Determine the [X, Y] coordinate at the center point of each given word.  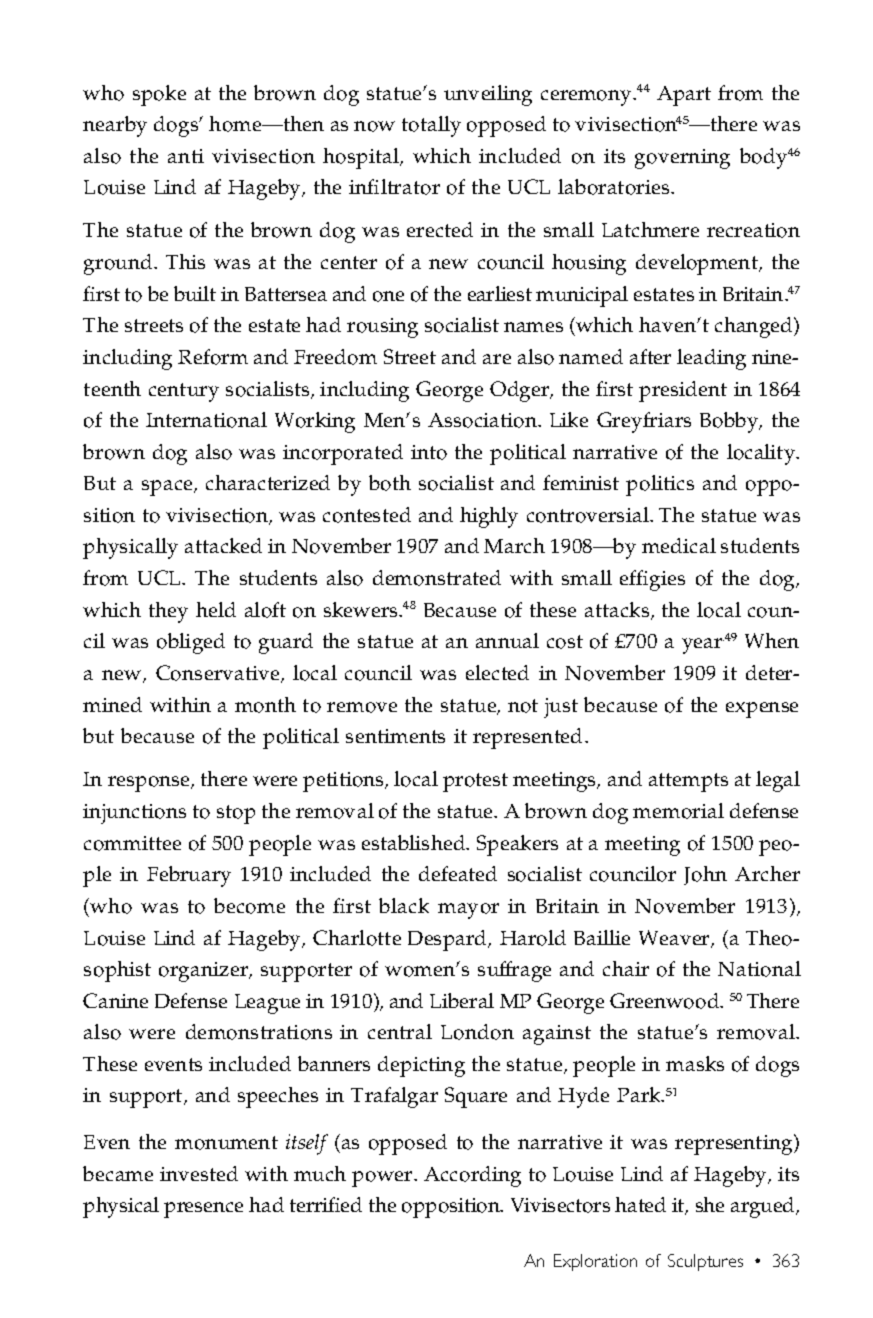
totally [431, 126]
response [150, 784]
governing [682, 159]
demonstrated [437, 578]
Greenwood [666, 1001]
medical [679, 545]
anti [186, 156]
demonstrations [259, 1032]
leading [711, 359]
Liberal [462, 1000]
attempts [688, 782]
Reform [213, 357]
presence [203, 1210]
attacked [223, 545]
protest [475, 782]
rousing [382, 328]
